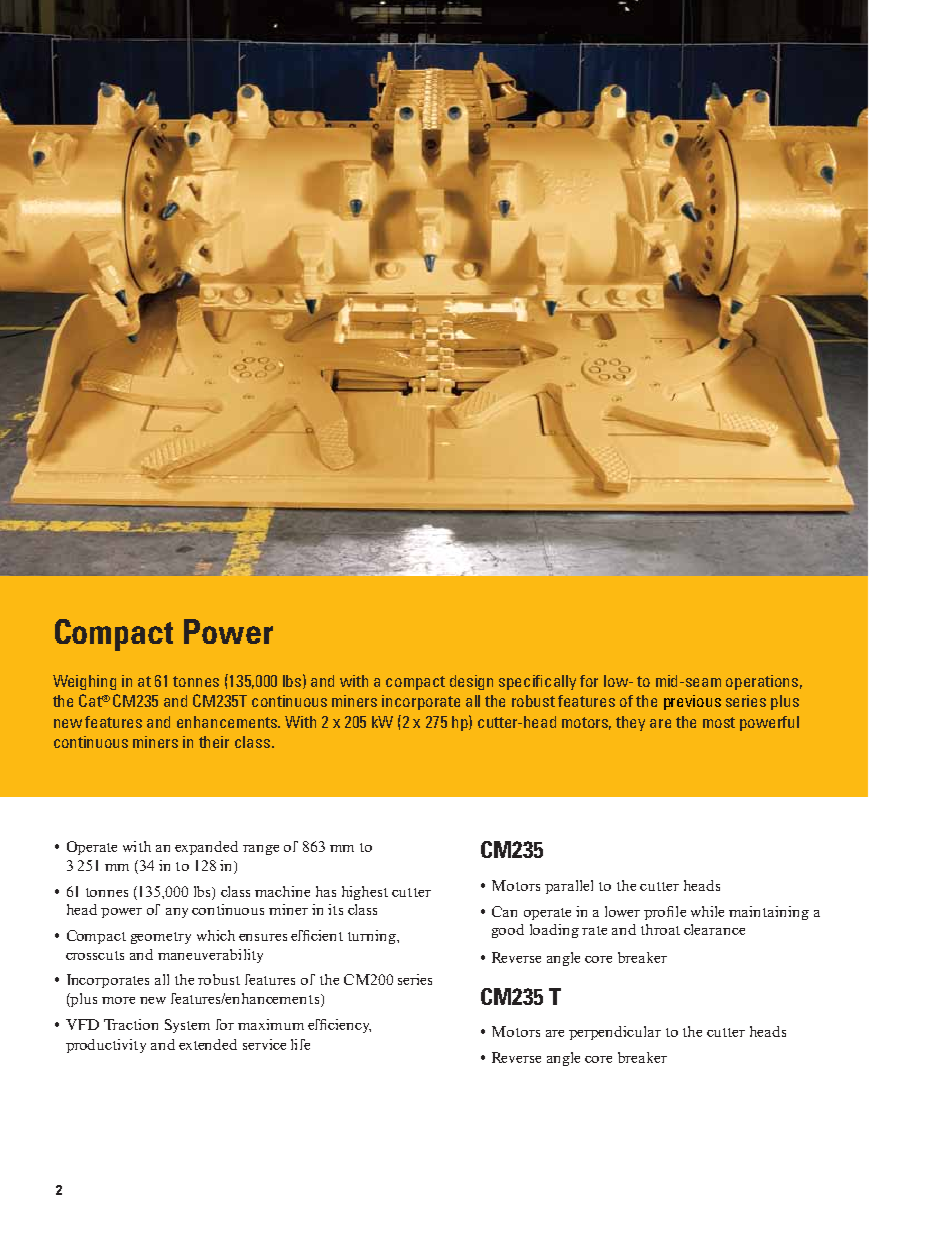 Image resolution: width=952 pixels, height=1233 pixels. Describe the element at coordinates (339, 1026) in the image. I see `efficiency` at that location.
